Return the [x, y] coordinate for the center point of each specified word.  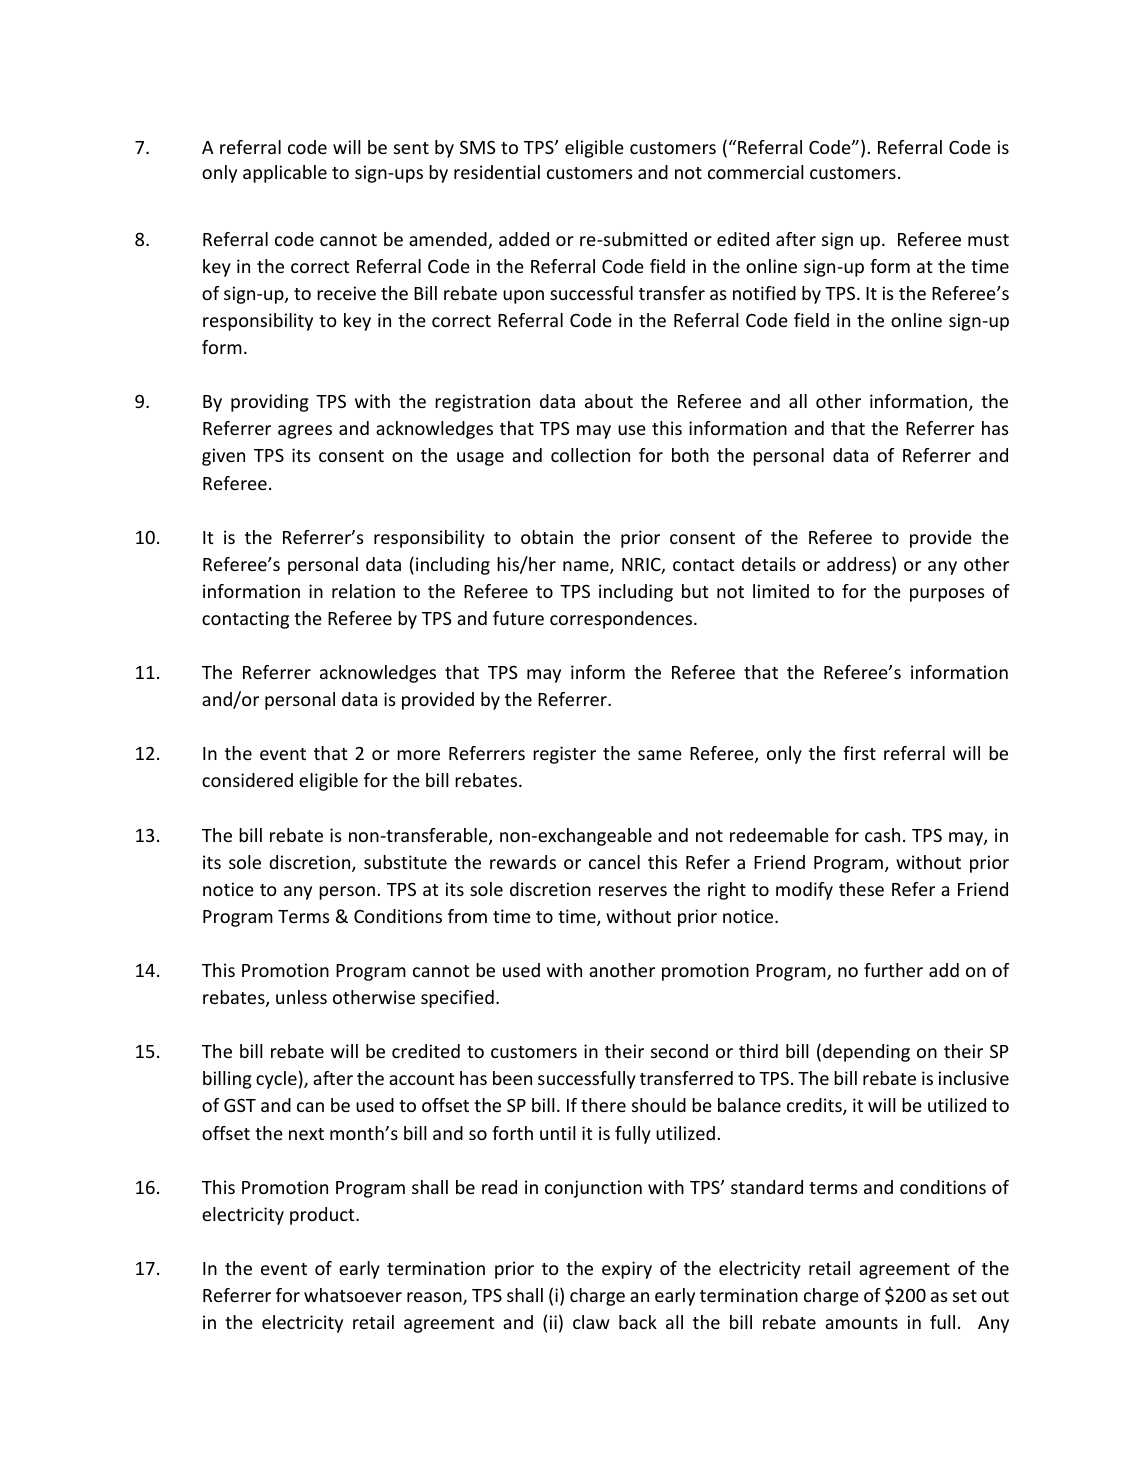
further [893, 970]
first [859, 753]
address [860, 565]
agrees [305, 432]
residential [497, 172]
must [988, 240]
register [564, 755]
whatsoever [353, 1295]
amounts [861, 1323]
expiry [627, 1270]
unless [301, 997]
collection [590, 455]
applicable [285, 174]
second [679, 1051]
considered [247, 780]
